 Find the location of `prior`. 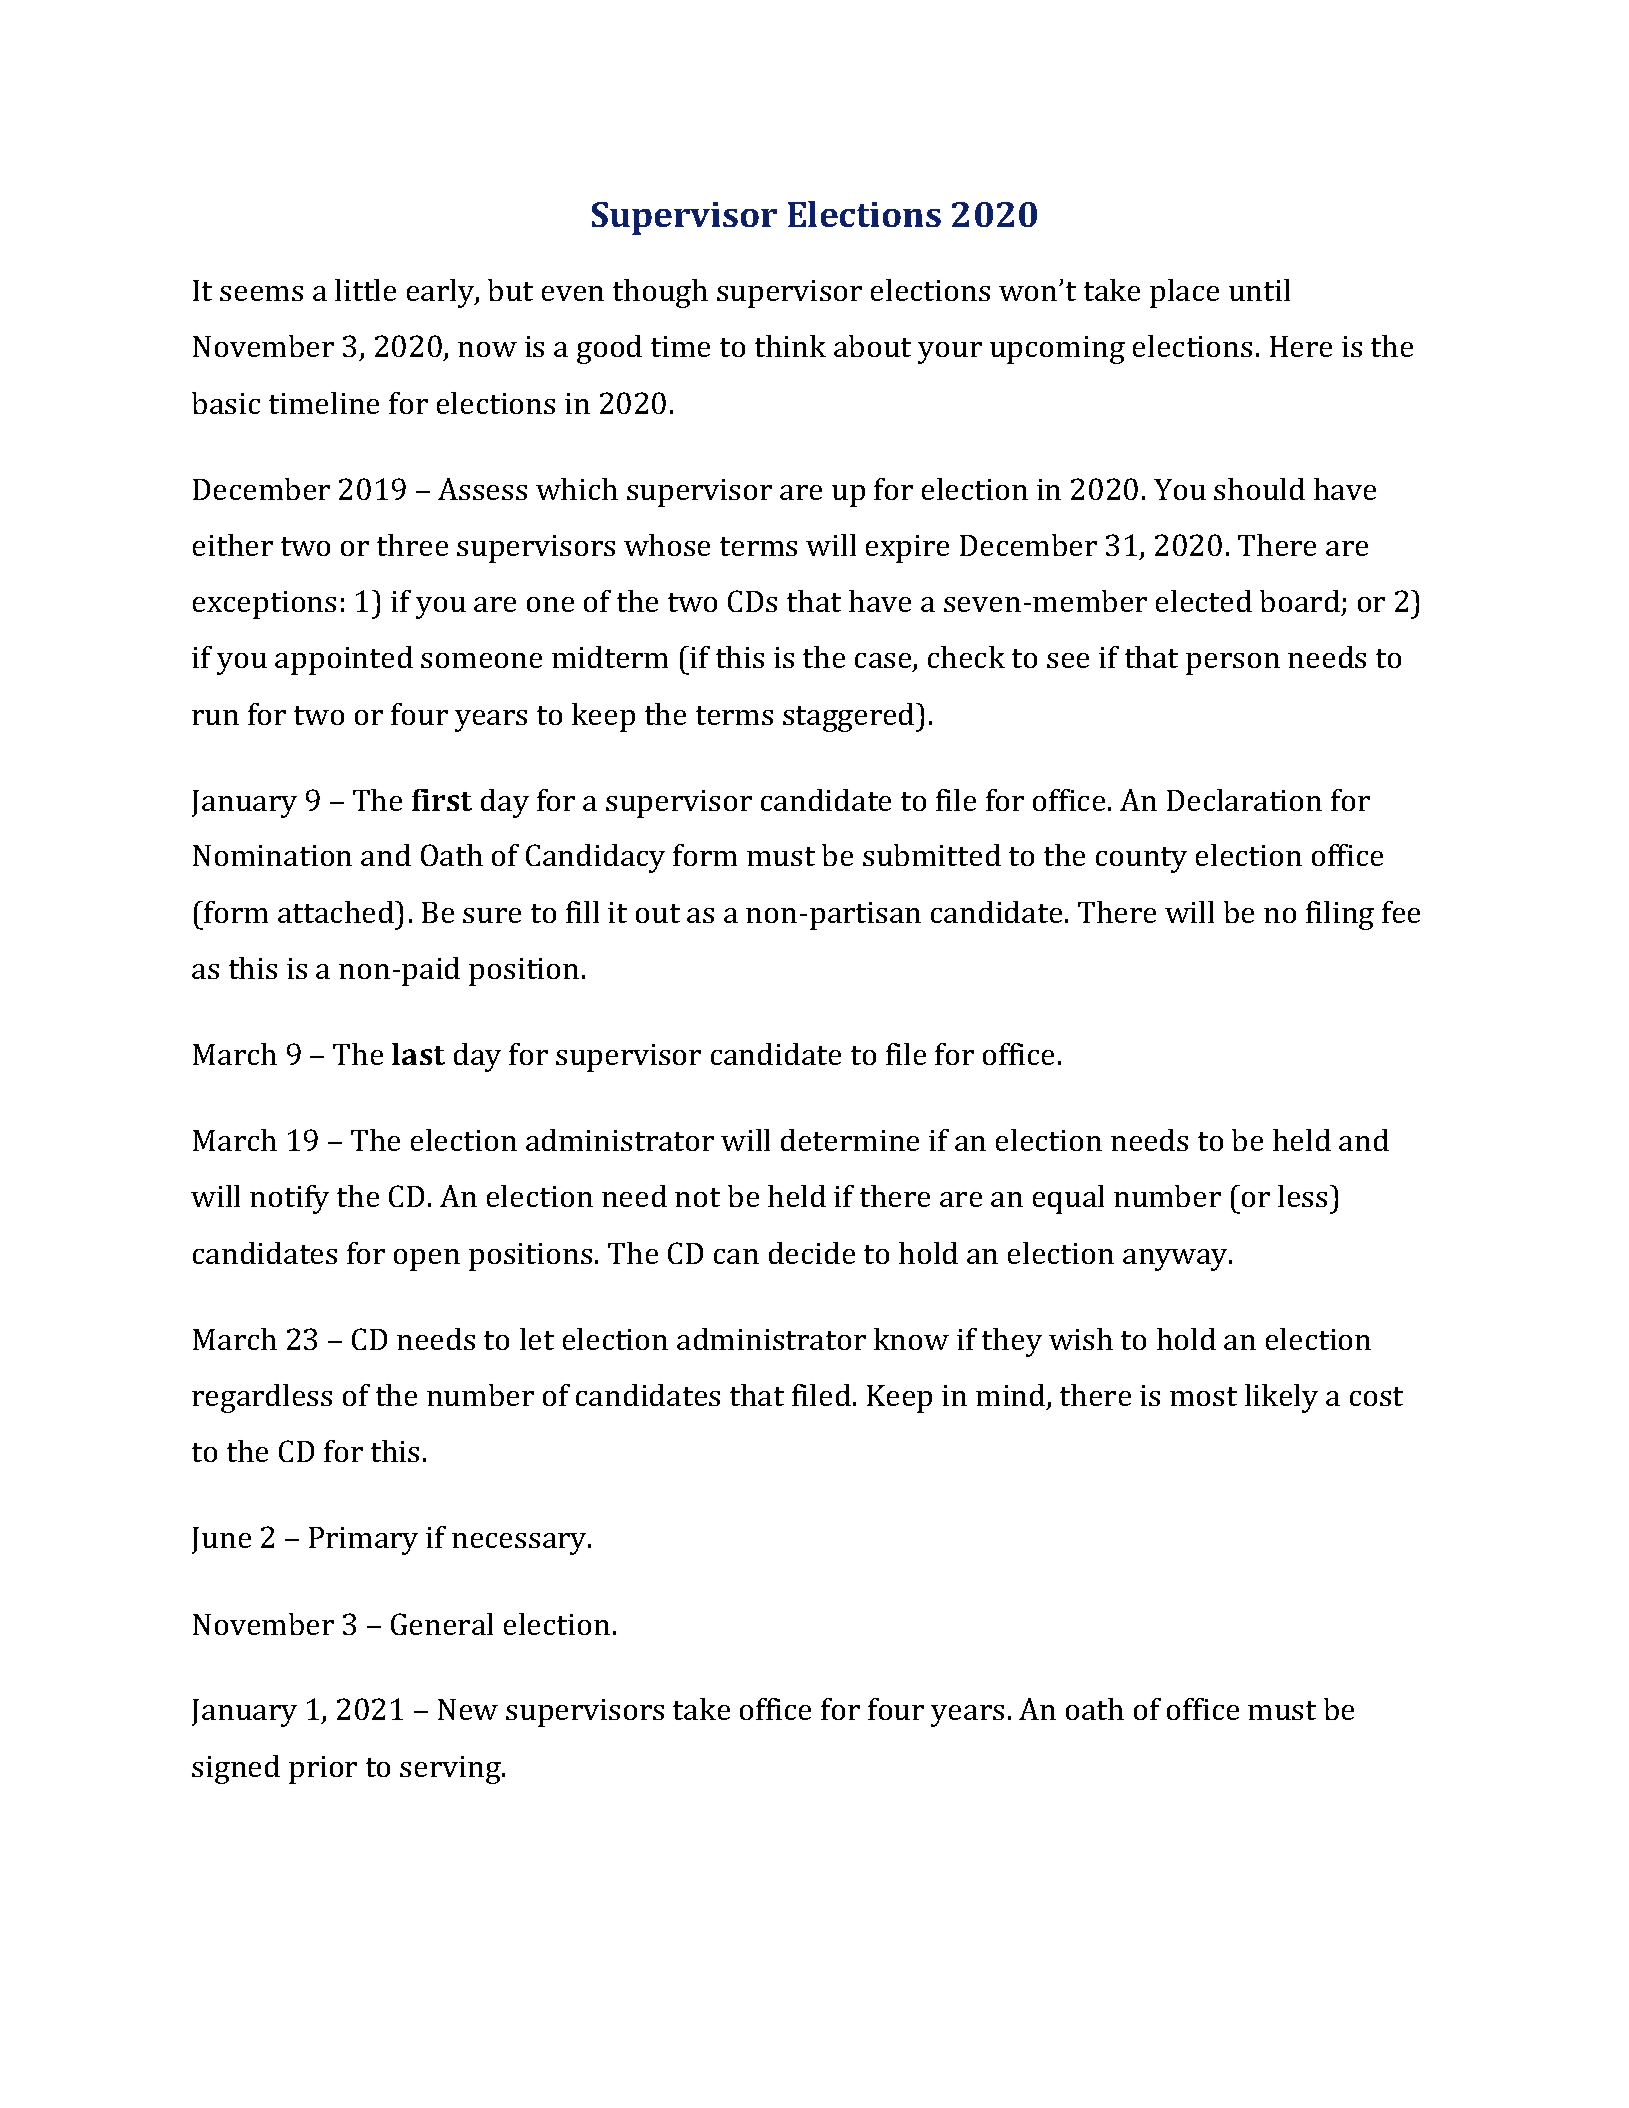

prior is located at coordinates (323, 1770).
